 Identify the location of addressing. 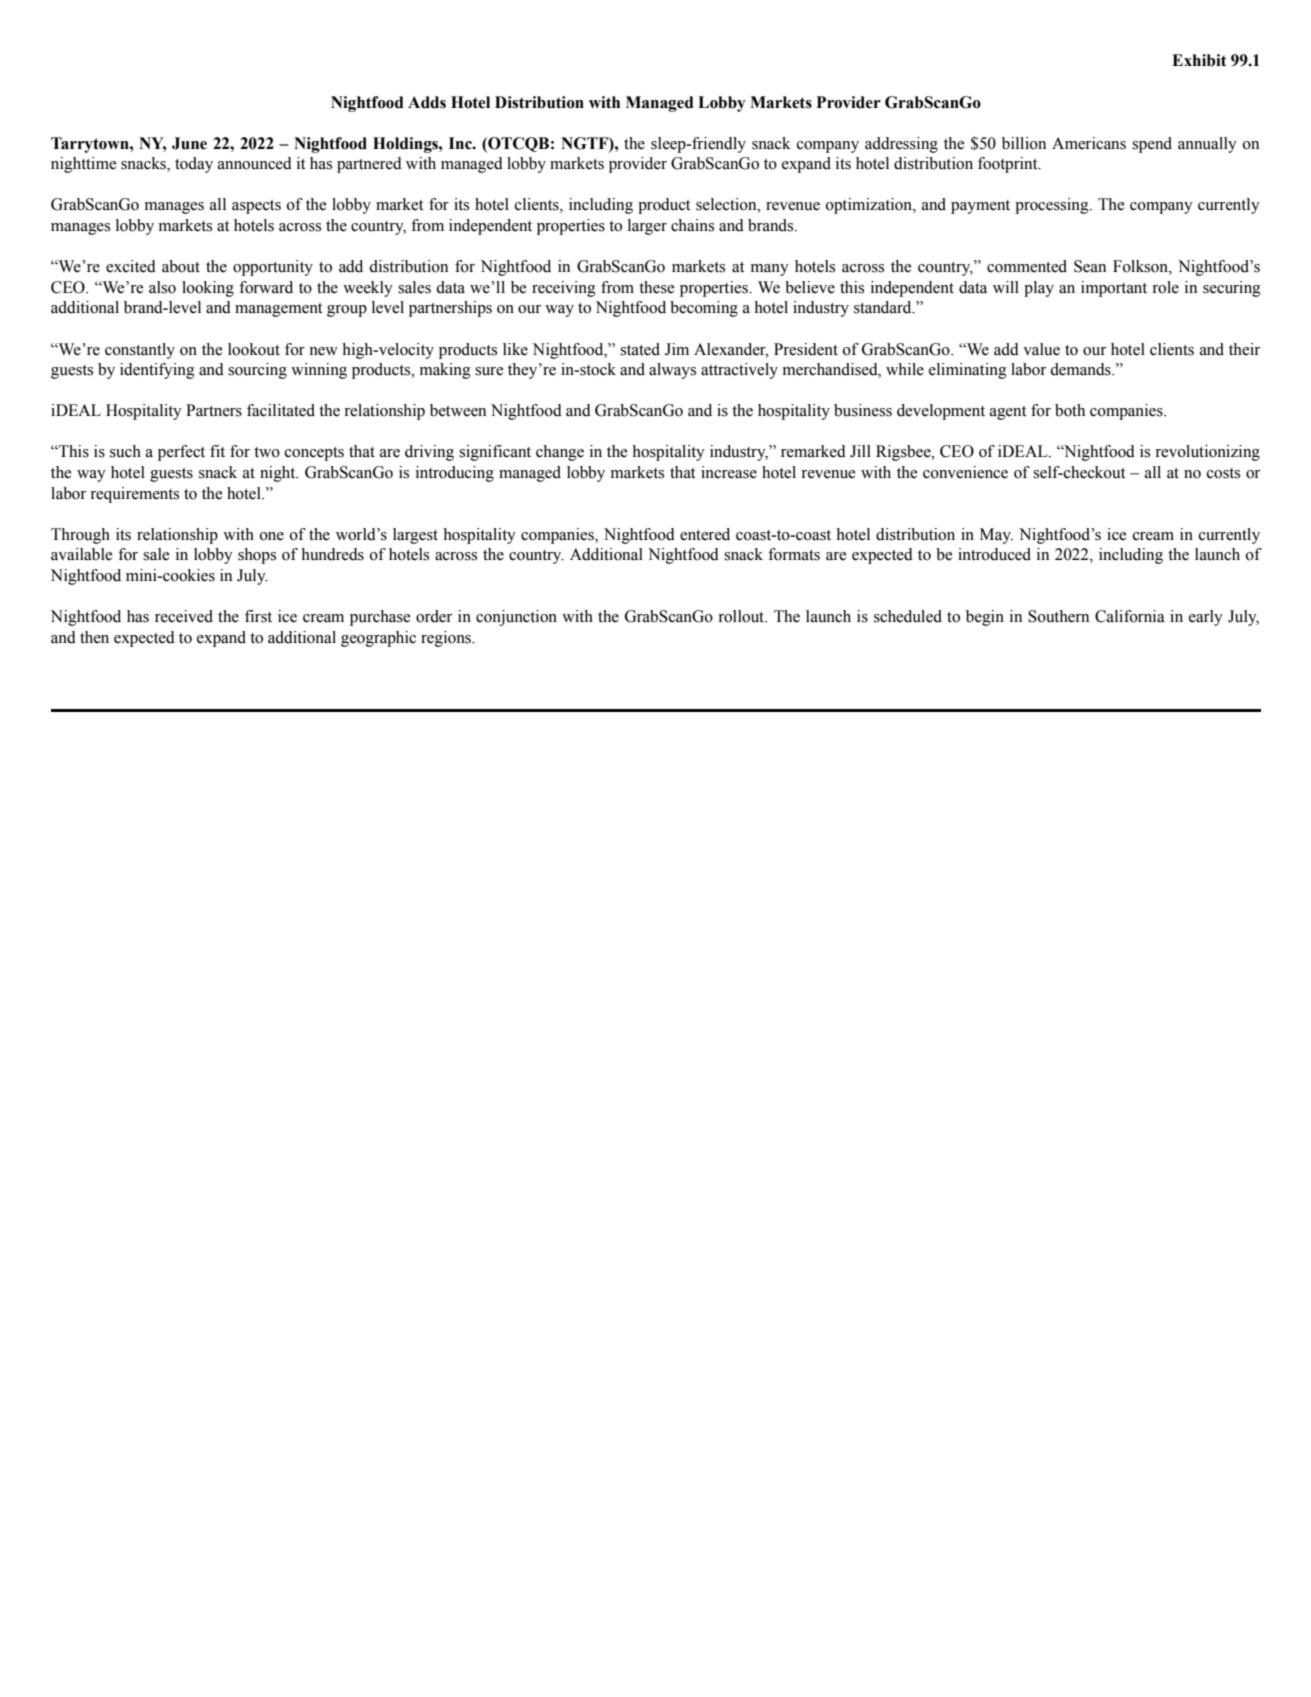
(901, 145).
